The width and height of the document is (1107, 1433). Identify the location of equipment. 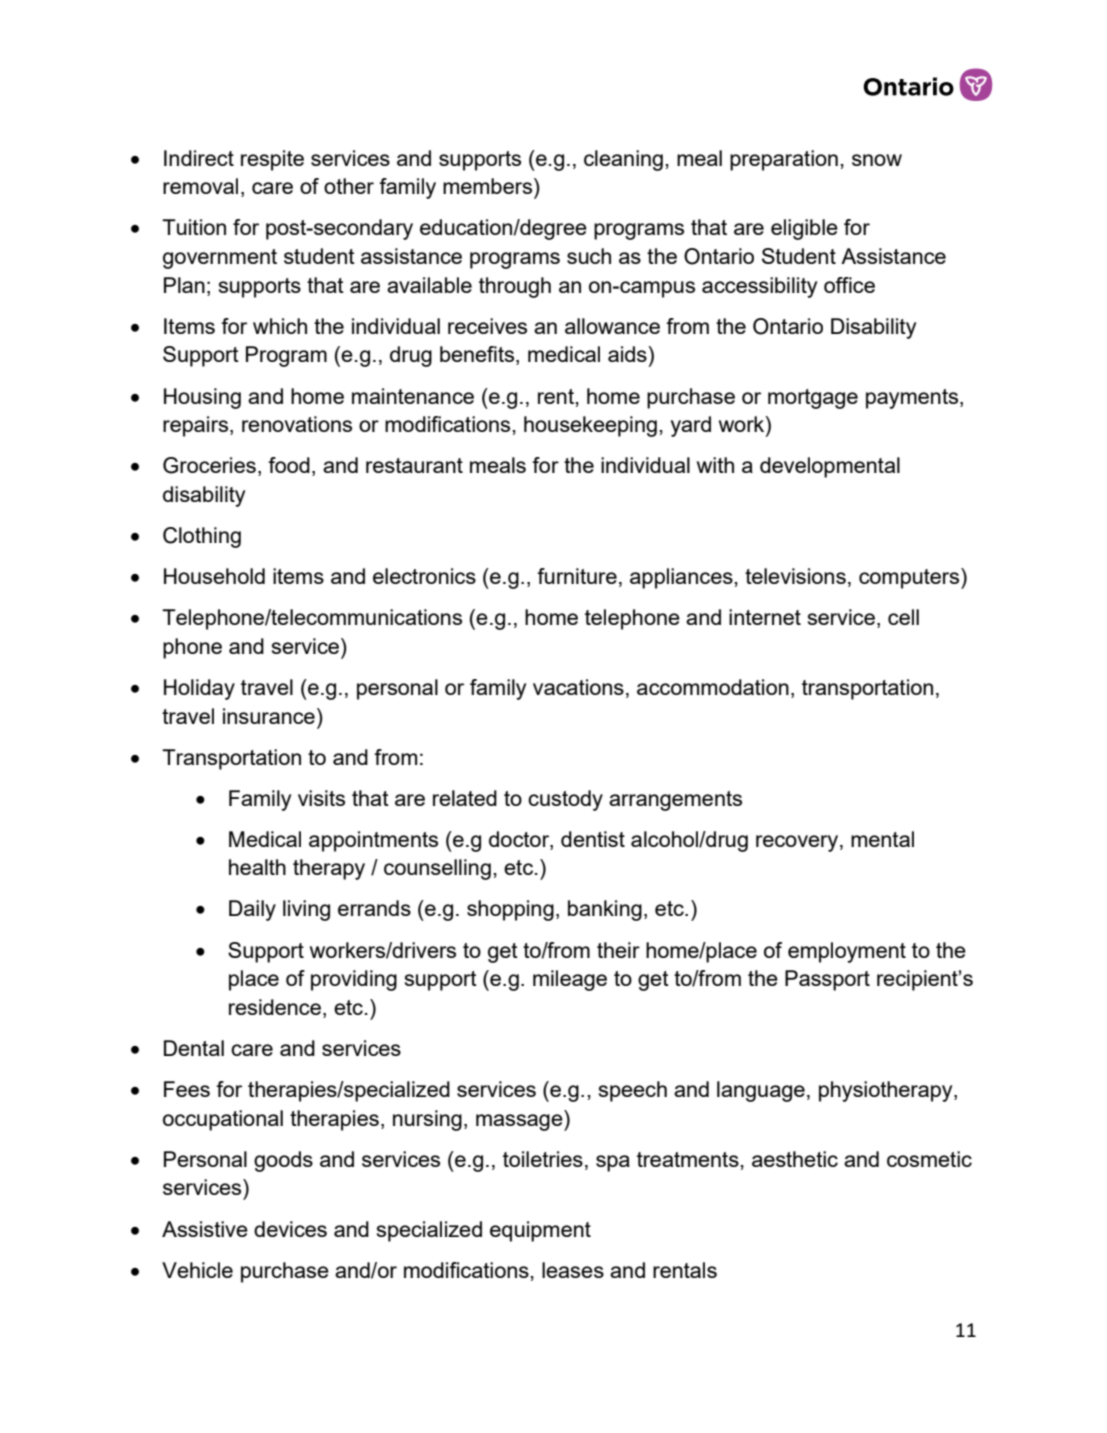
(540, 1231).
